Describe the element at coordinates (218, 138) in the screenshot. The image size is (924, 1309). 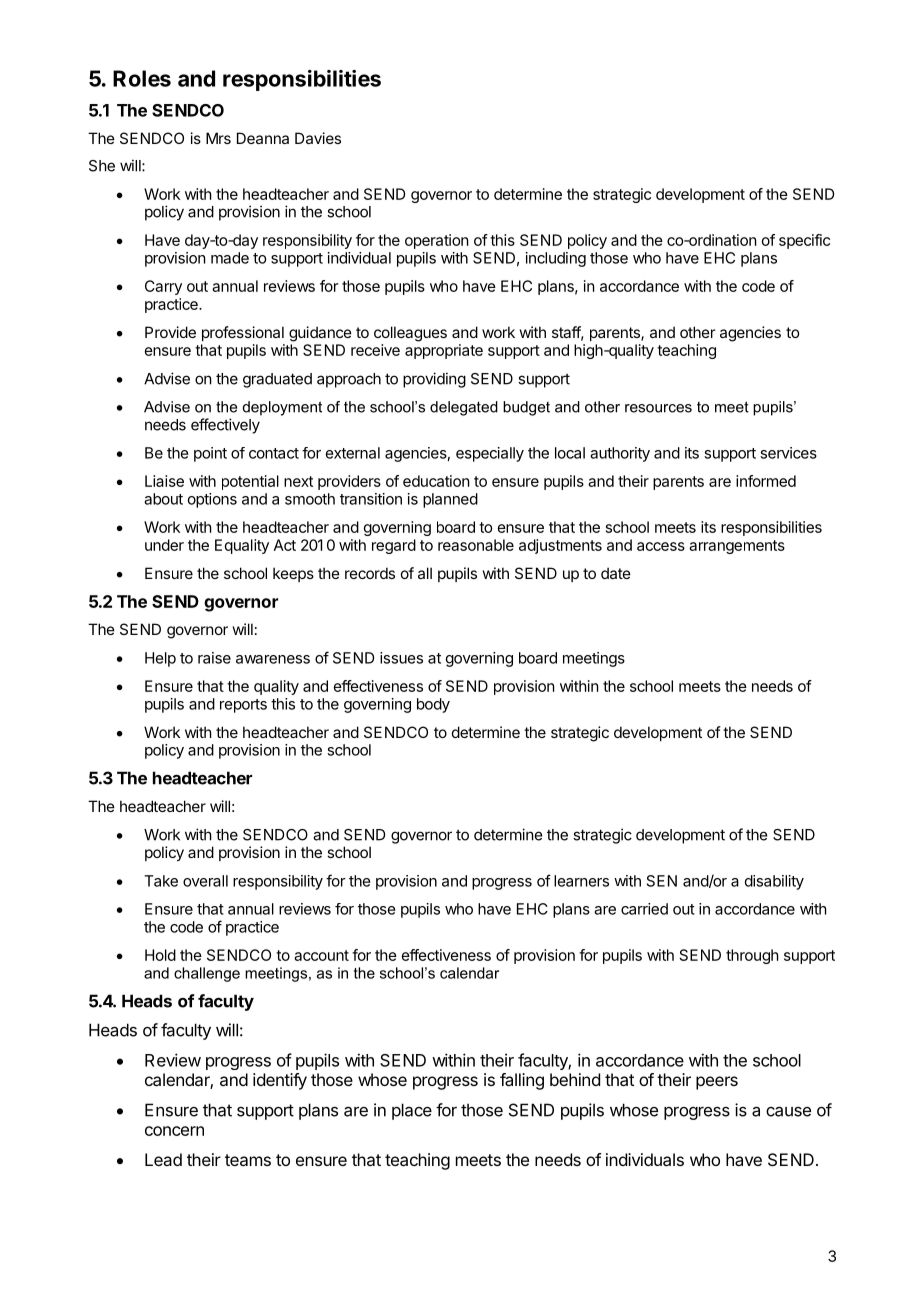
I see `Mrs` at that location.
